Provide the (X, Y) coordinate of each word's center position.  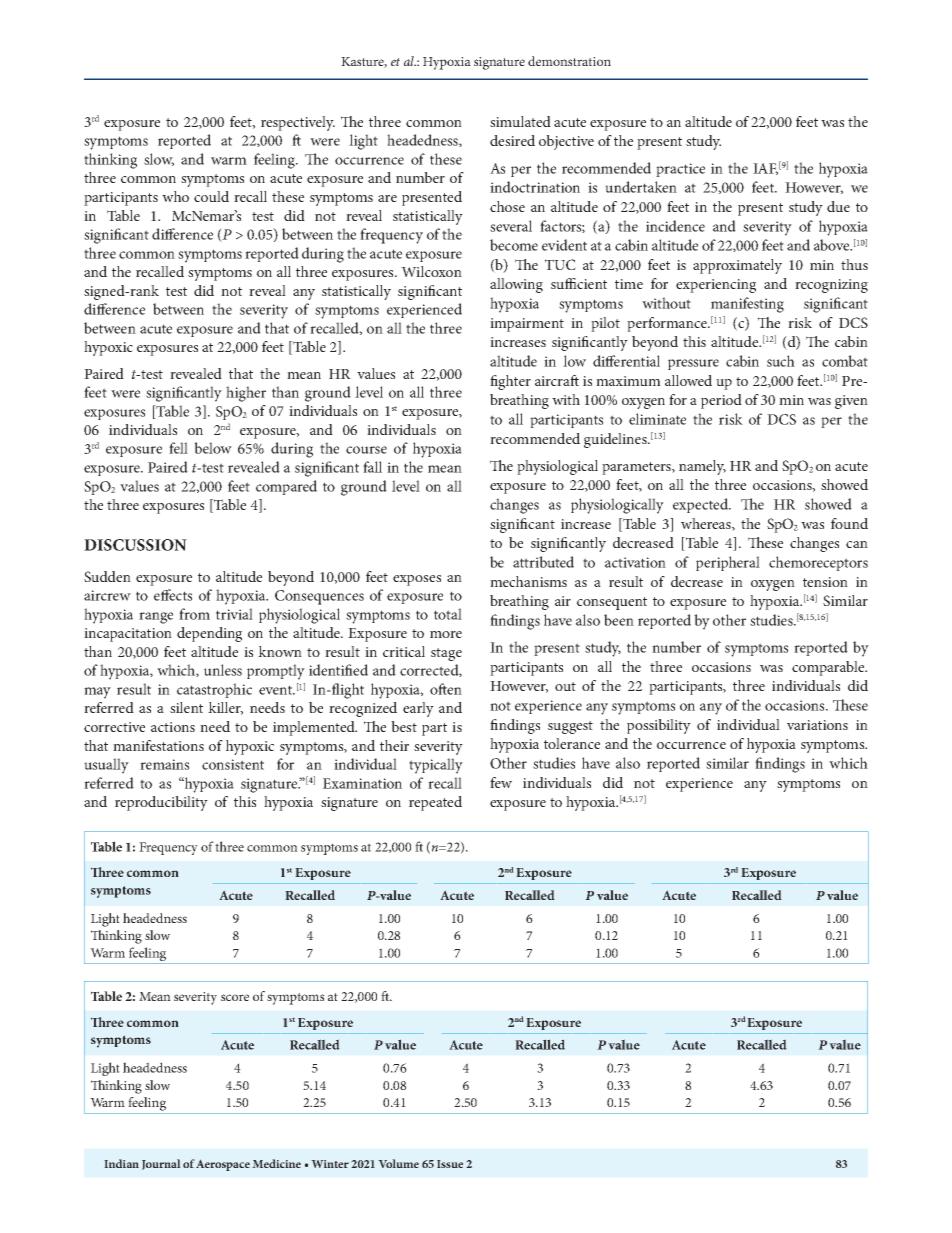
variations (817, 725)
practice (680, 170)
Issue (450, 1164)
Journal (161, 1164)
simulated (520, 121)
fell (178, 448)
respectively (298, 123)
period (721, 401)
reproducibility (161, 803)
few (501, 782)
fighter (510, 382)
